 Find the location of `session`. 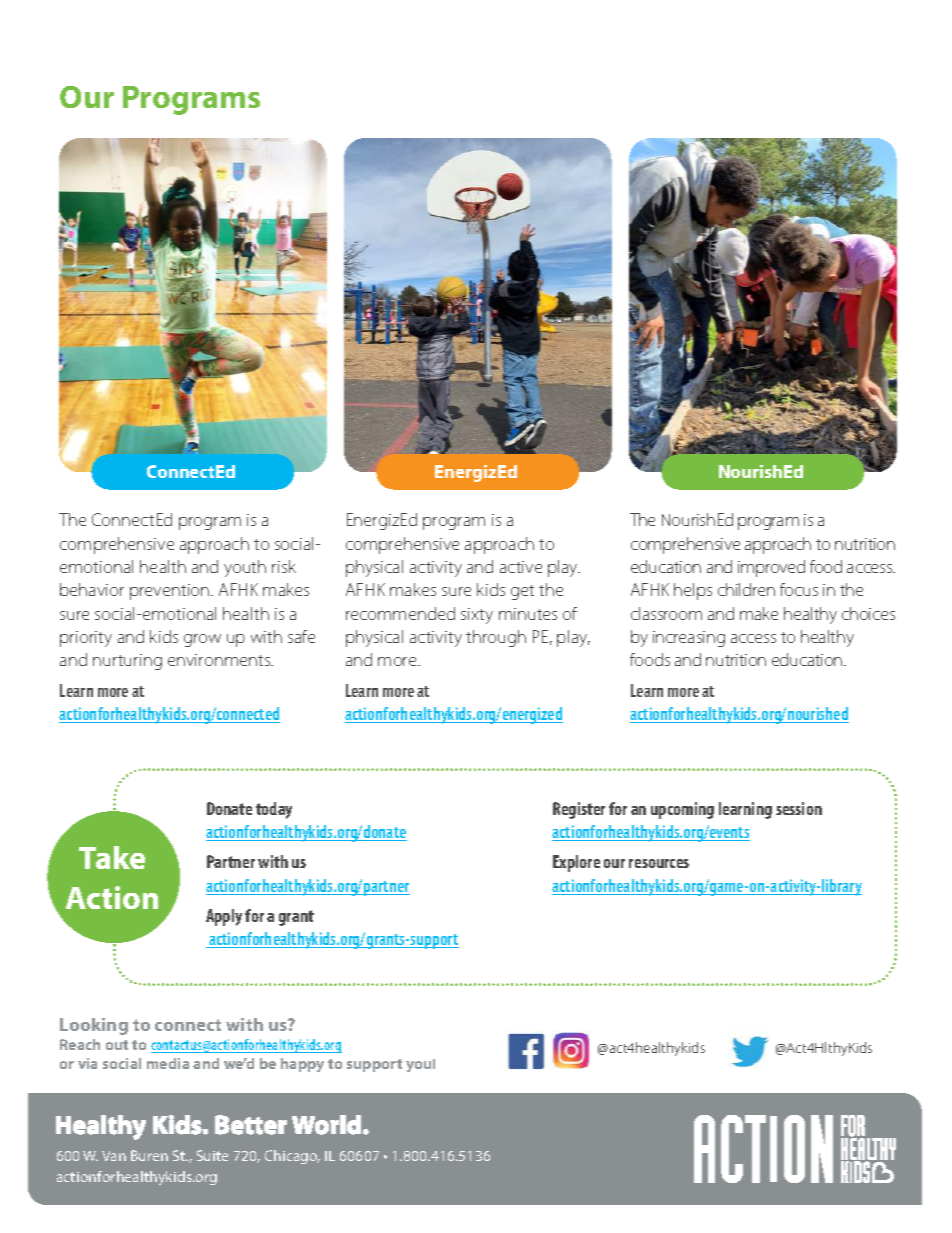

session is located at coordinates (799, 808).
